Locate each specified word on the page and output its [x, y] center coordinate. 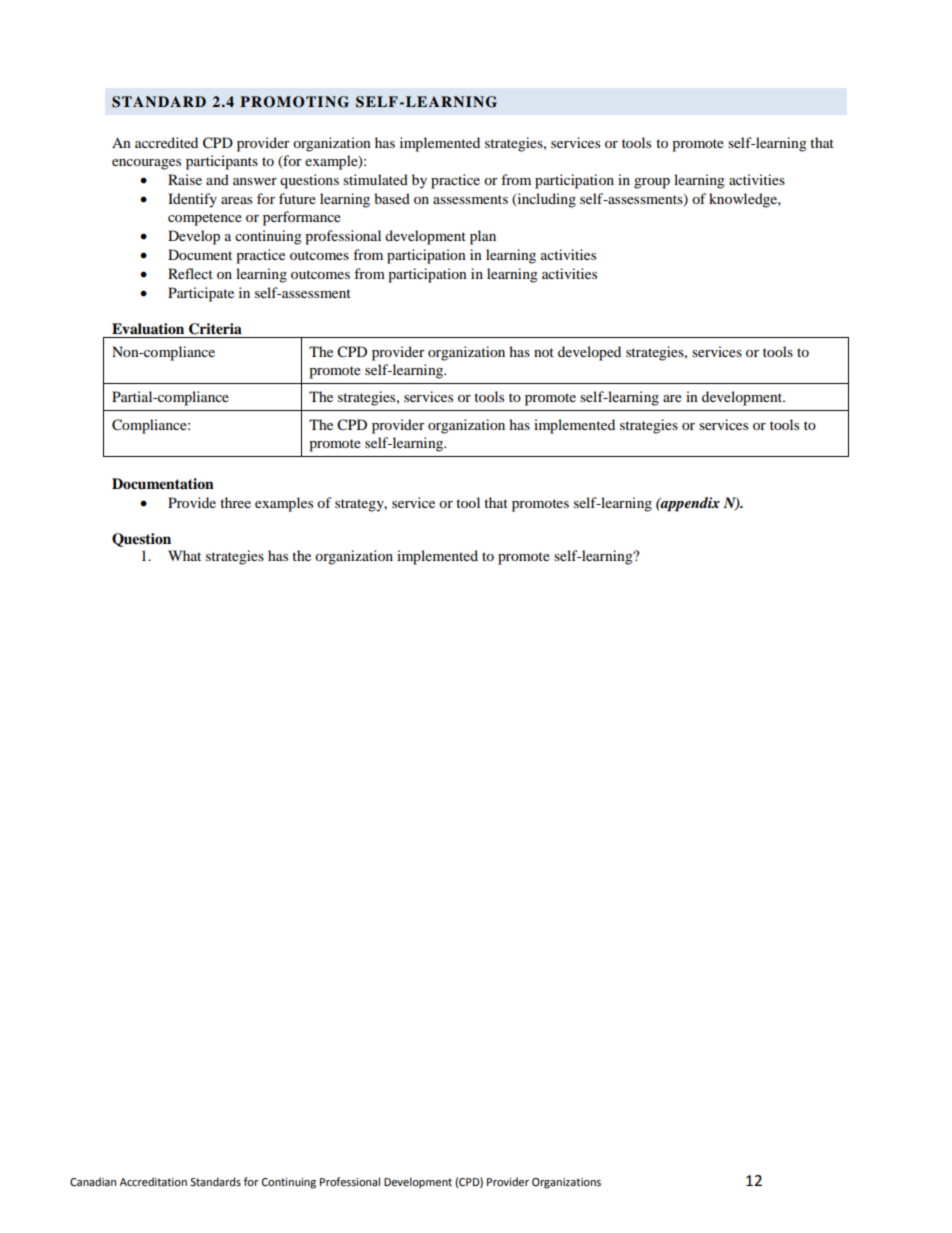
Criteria [215, 329]
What [184, 555]
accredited [166, 142]
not [544, 352]
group [652, 183]
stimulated [375, 179]
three [235, 502]
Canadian [93, 1181]
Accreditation [153, 1182]
